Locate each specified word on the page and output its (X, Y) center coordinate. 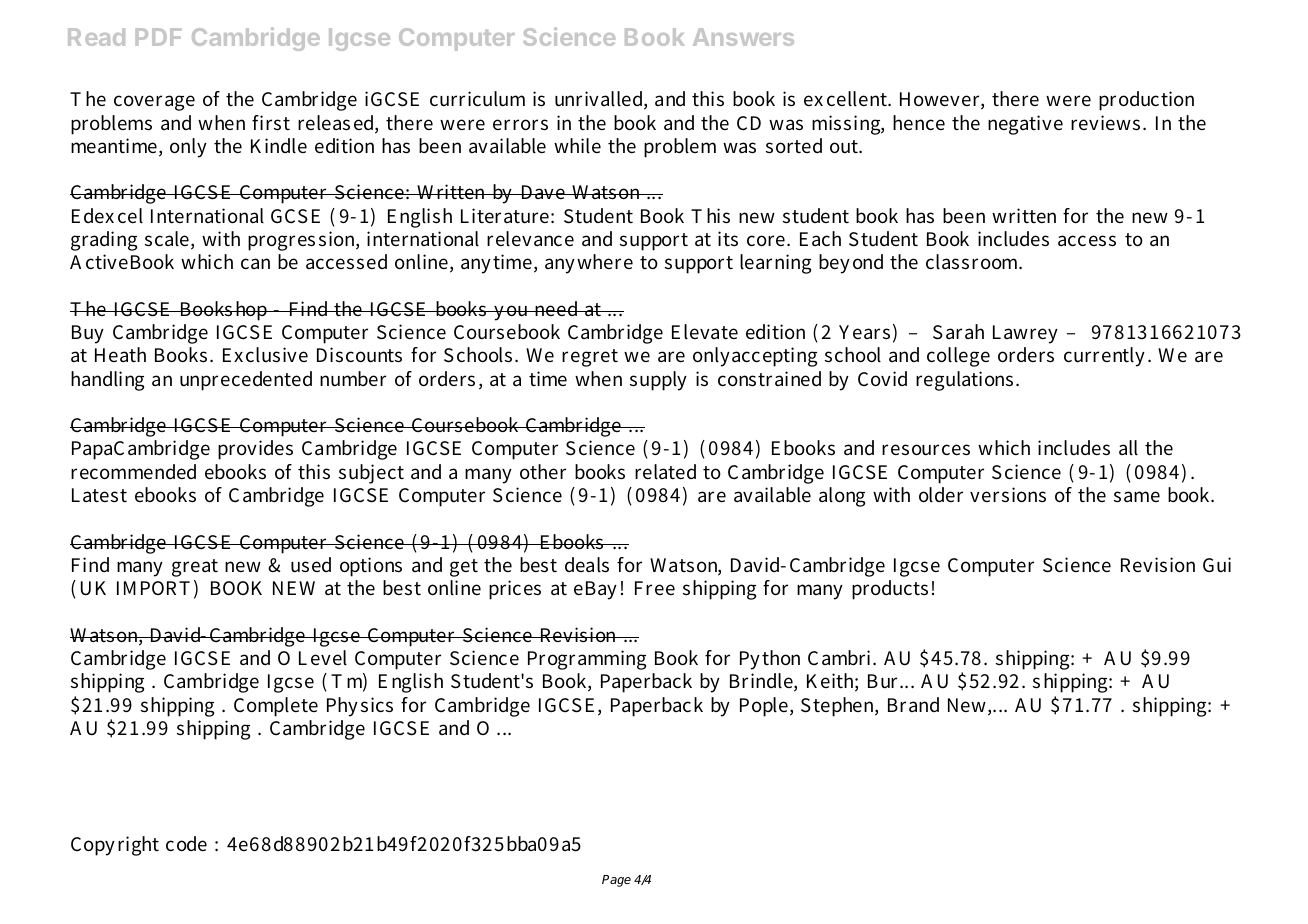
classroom (974, 262)
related (665, 472)
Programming (587, 660)
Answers (743, 37)
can (255, 264)
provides (255, 450)
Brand (913, 704)
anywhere (589, 264)
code (186, 844)
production (1146, 101)
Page (616, 881)
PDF (158, 37)
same (1137, 497)
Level (323, 658)
